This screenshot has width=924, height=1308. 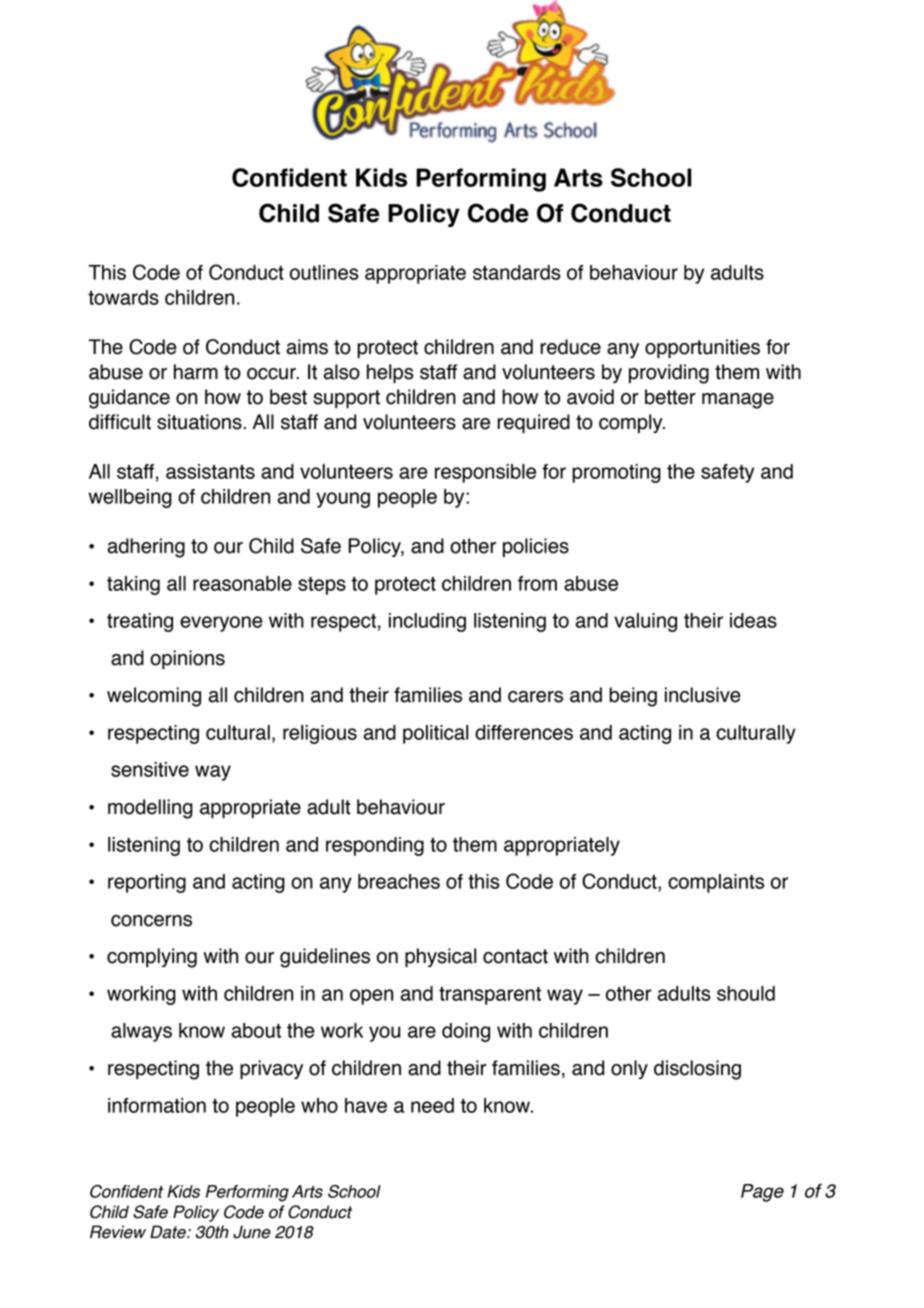 What do you see at coordinates (702, 348) in the screenshot?
I see `opportunities` at bounding box center [702, 348].
